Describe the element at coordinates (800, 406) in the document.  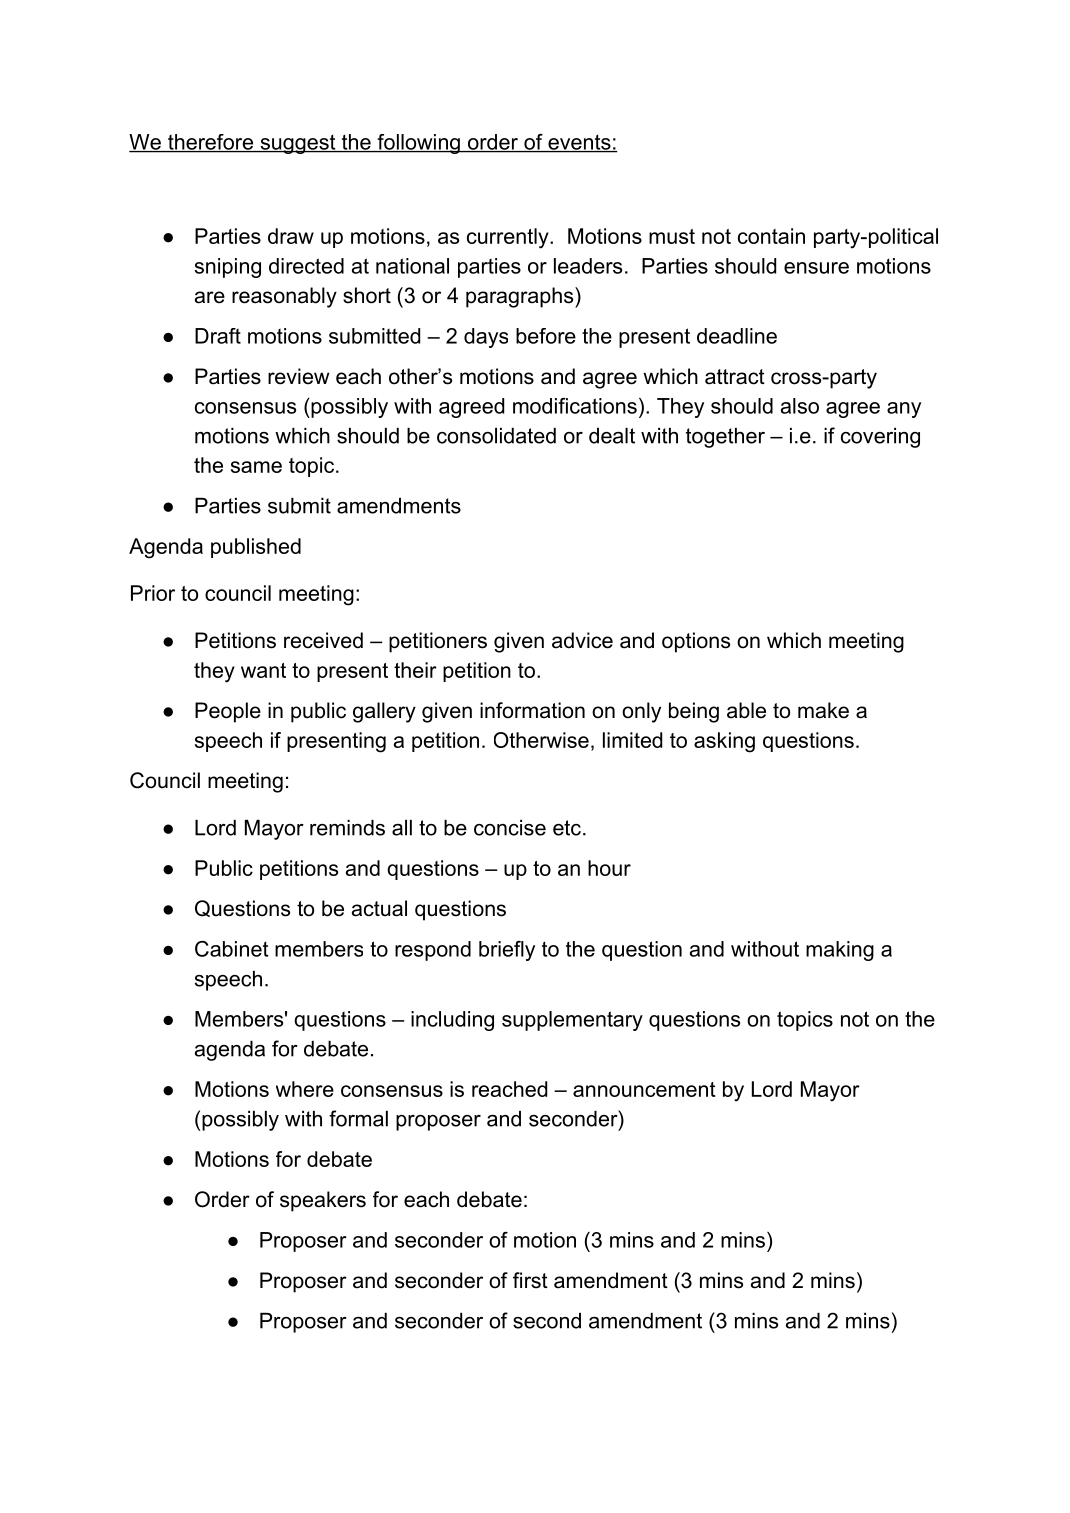
I see `also` at that location.
